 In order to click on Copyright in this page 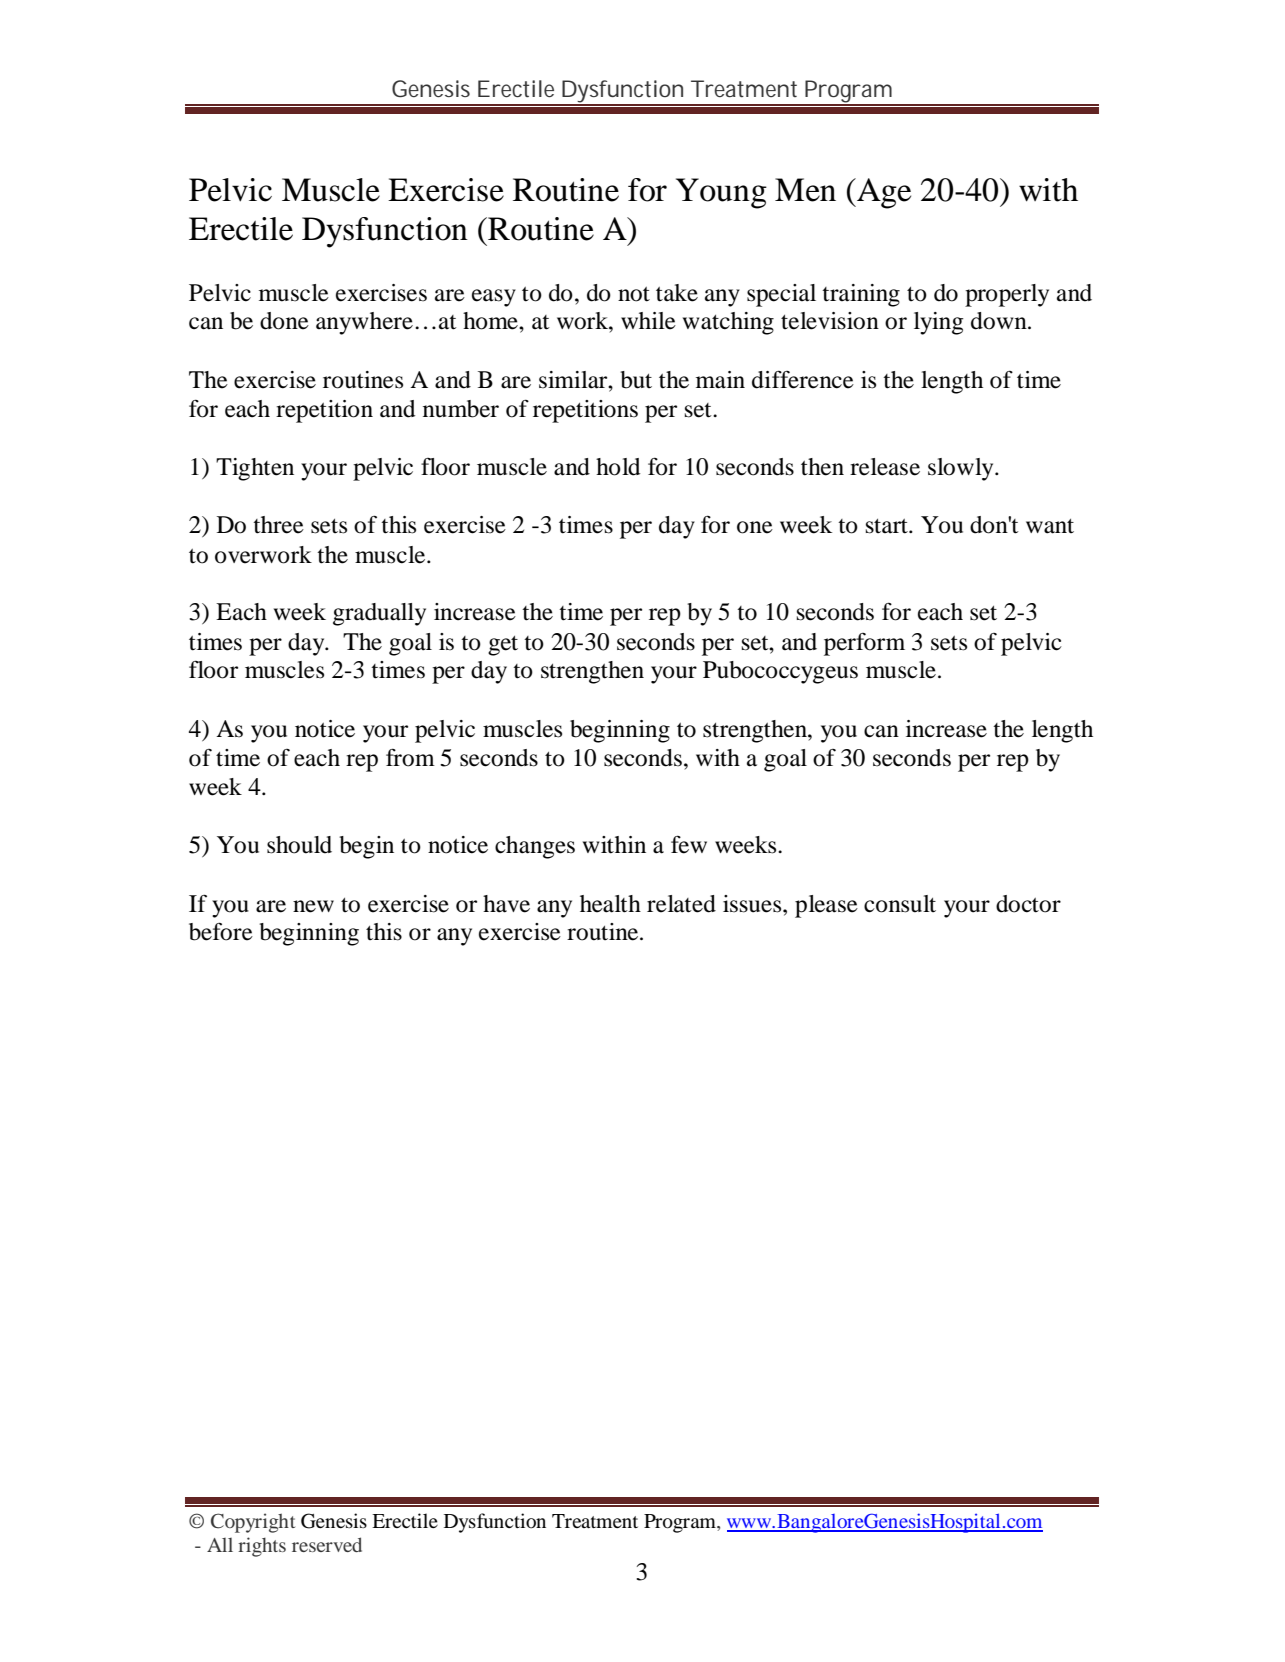, I will do `click(253, 1523)`.
